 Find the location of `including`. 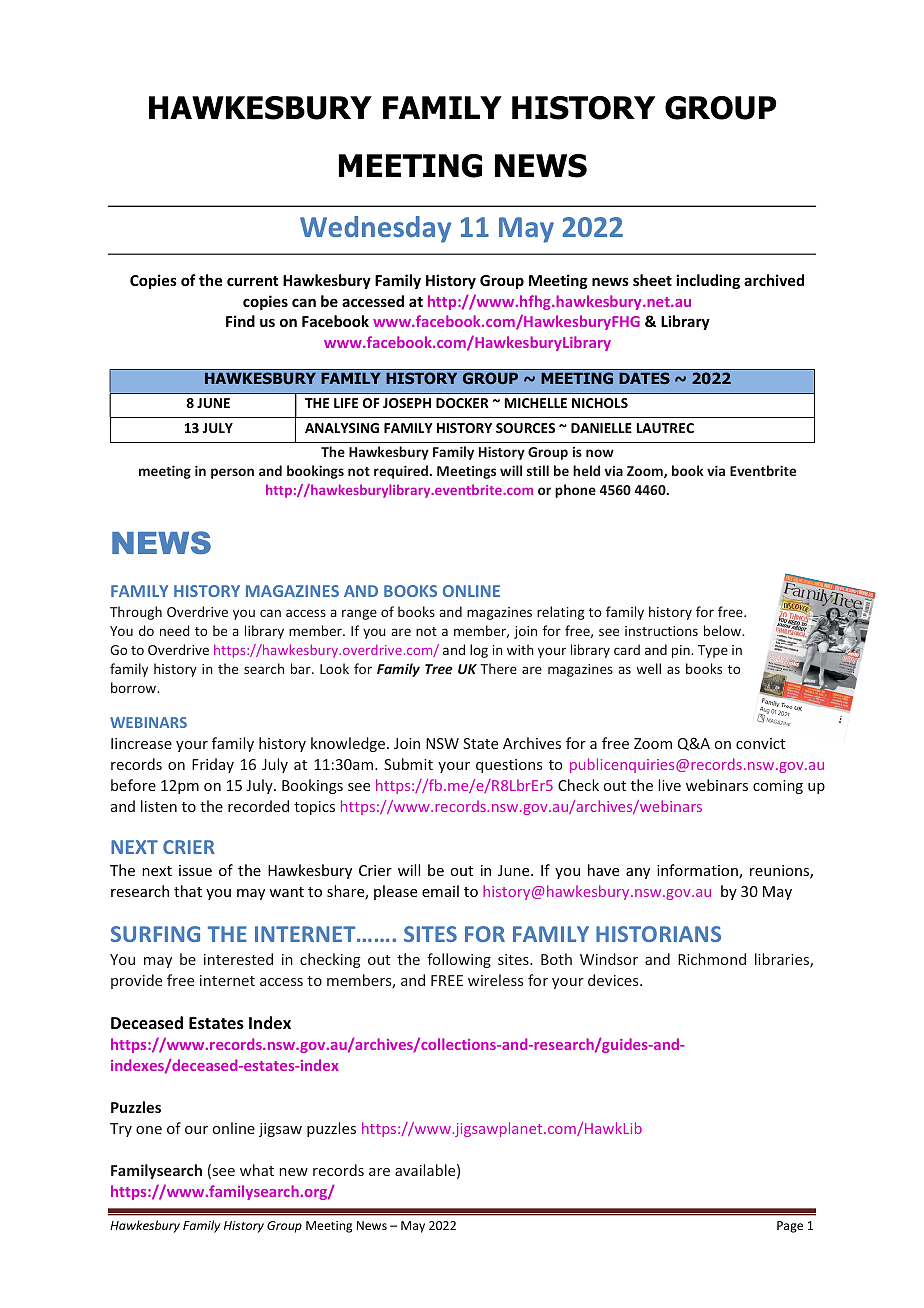

including is located at coordinates (708, 281).
